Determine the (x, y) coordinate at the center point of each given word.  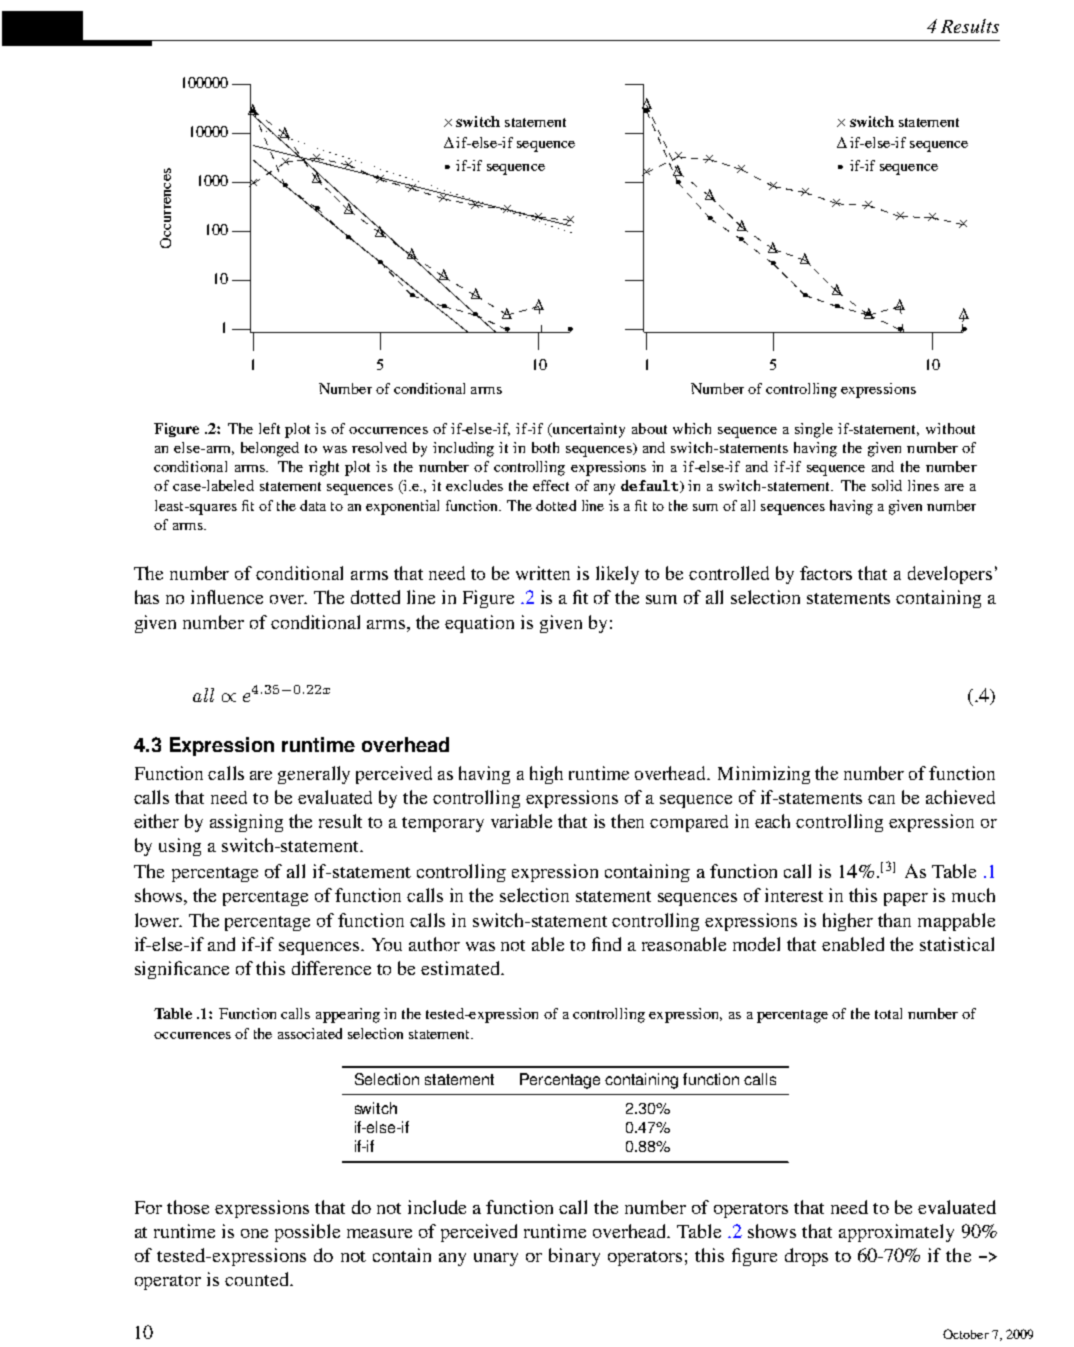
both (545, 447)
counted (258, 1279)
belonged (270, 449)
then (627, 821)
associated (310, 1033)
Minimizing (764, 775)
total (888, 1013)
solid (887, 485)
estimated (461, 968)
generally (314, 775)
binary (574, 1257)
